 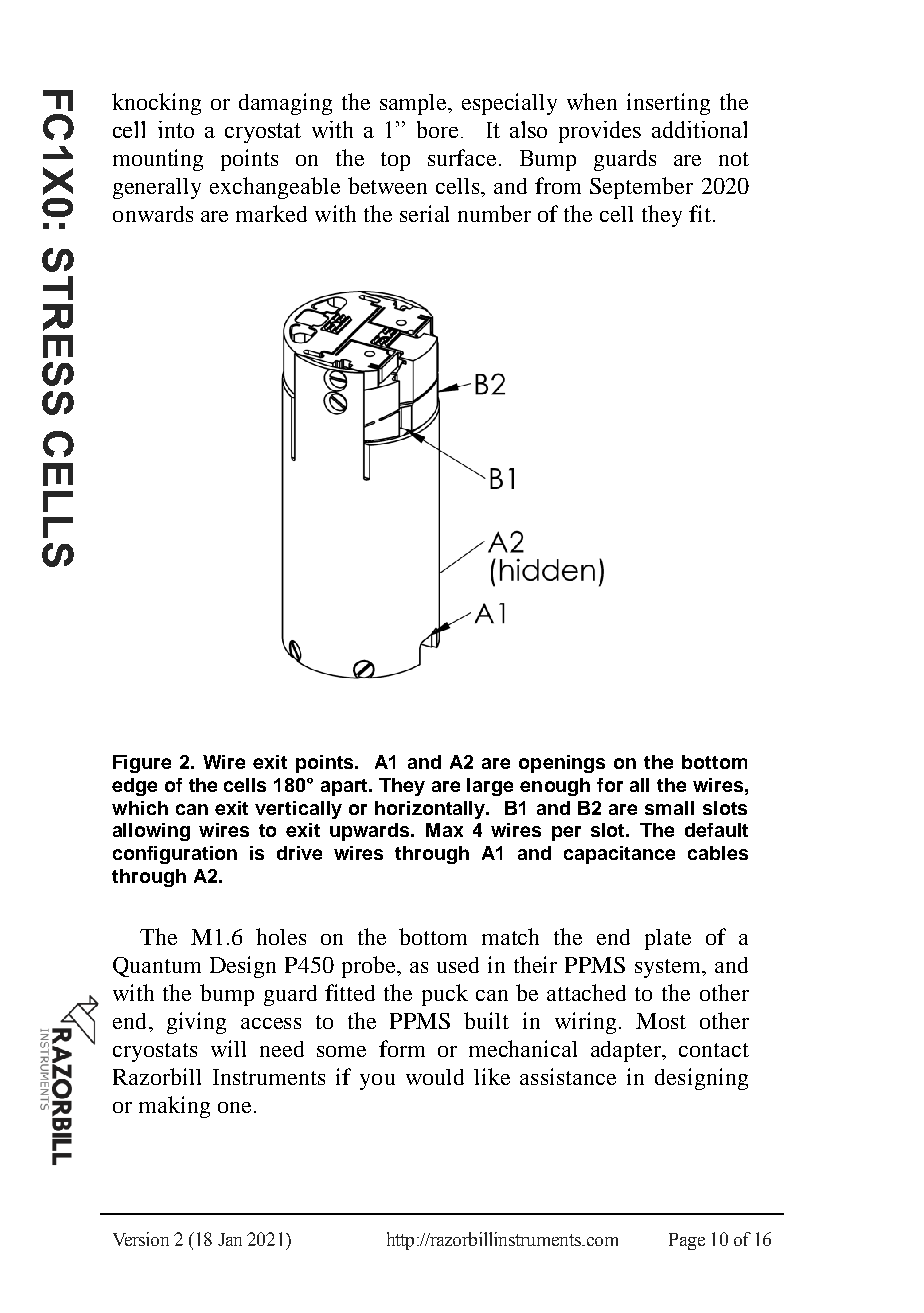 I want to click on Page, so click(x=687, y=1241).
